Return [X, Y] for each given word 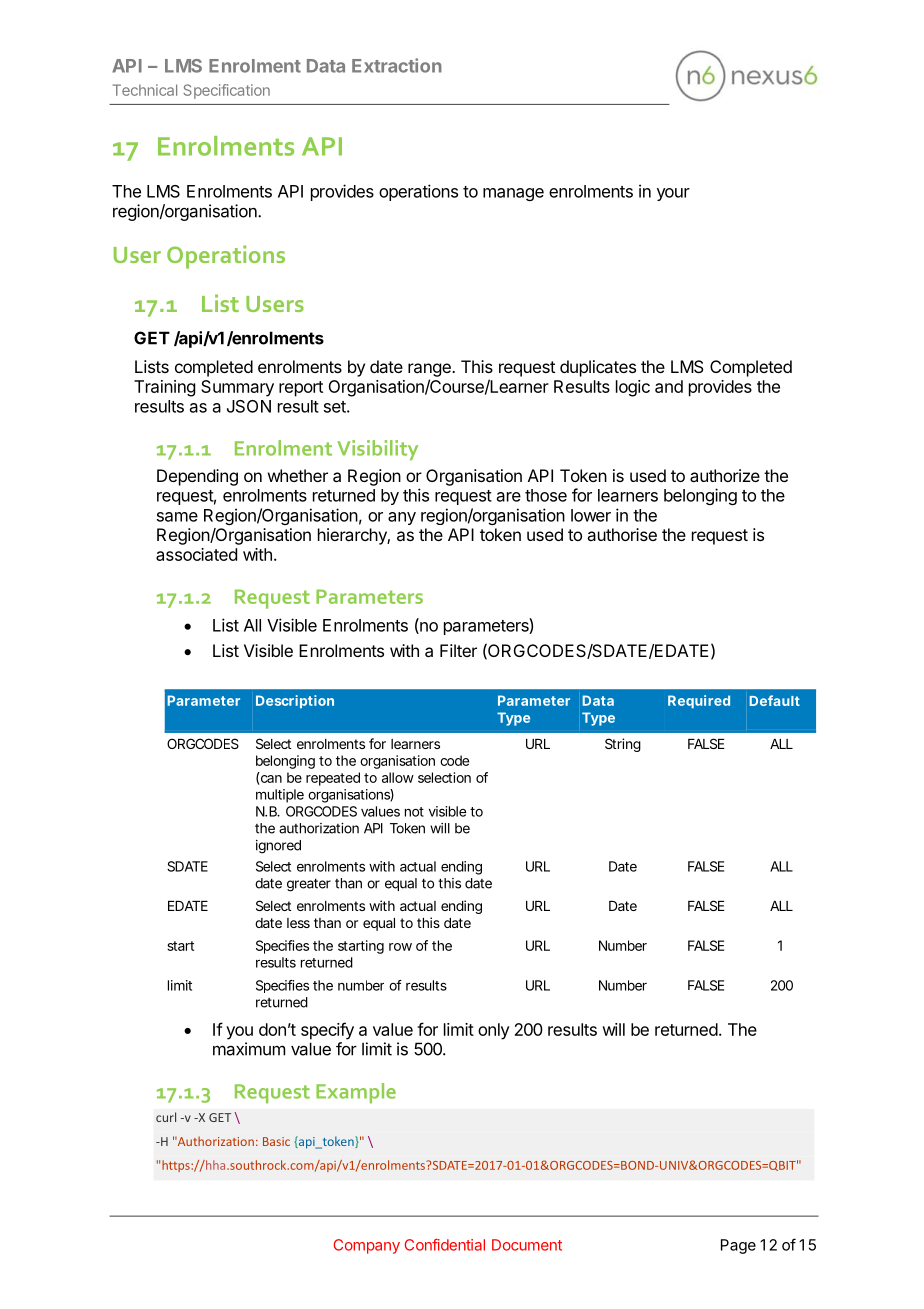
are [509, 497]
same [177, 517]
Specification [226, 91]
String [623, 745]
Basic [276, 1141]
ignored [278, 847]
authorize [725, 475]
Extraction [397, 65]
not [414, 812]
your [673, 194]
